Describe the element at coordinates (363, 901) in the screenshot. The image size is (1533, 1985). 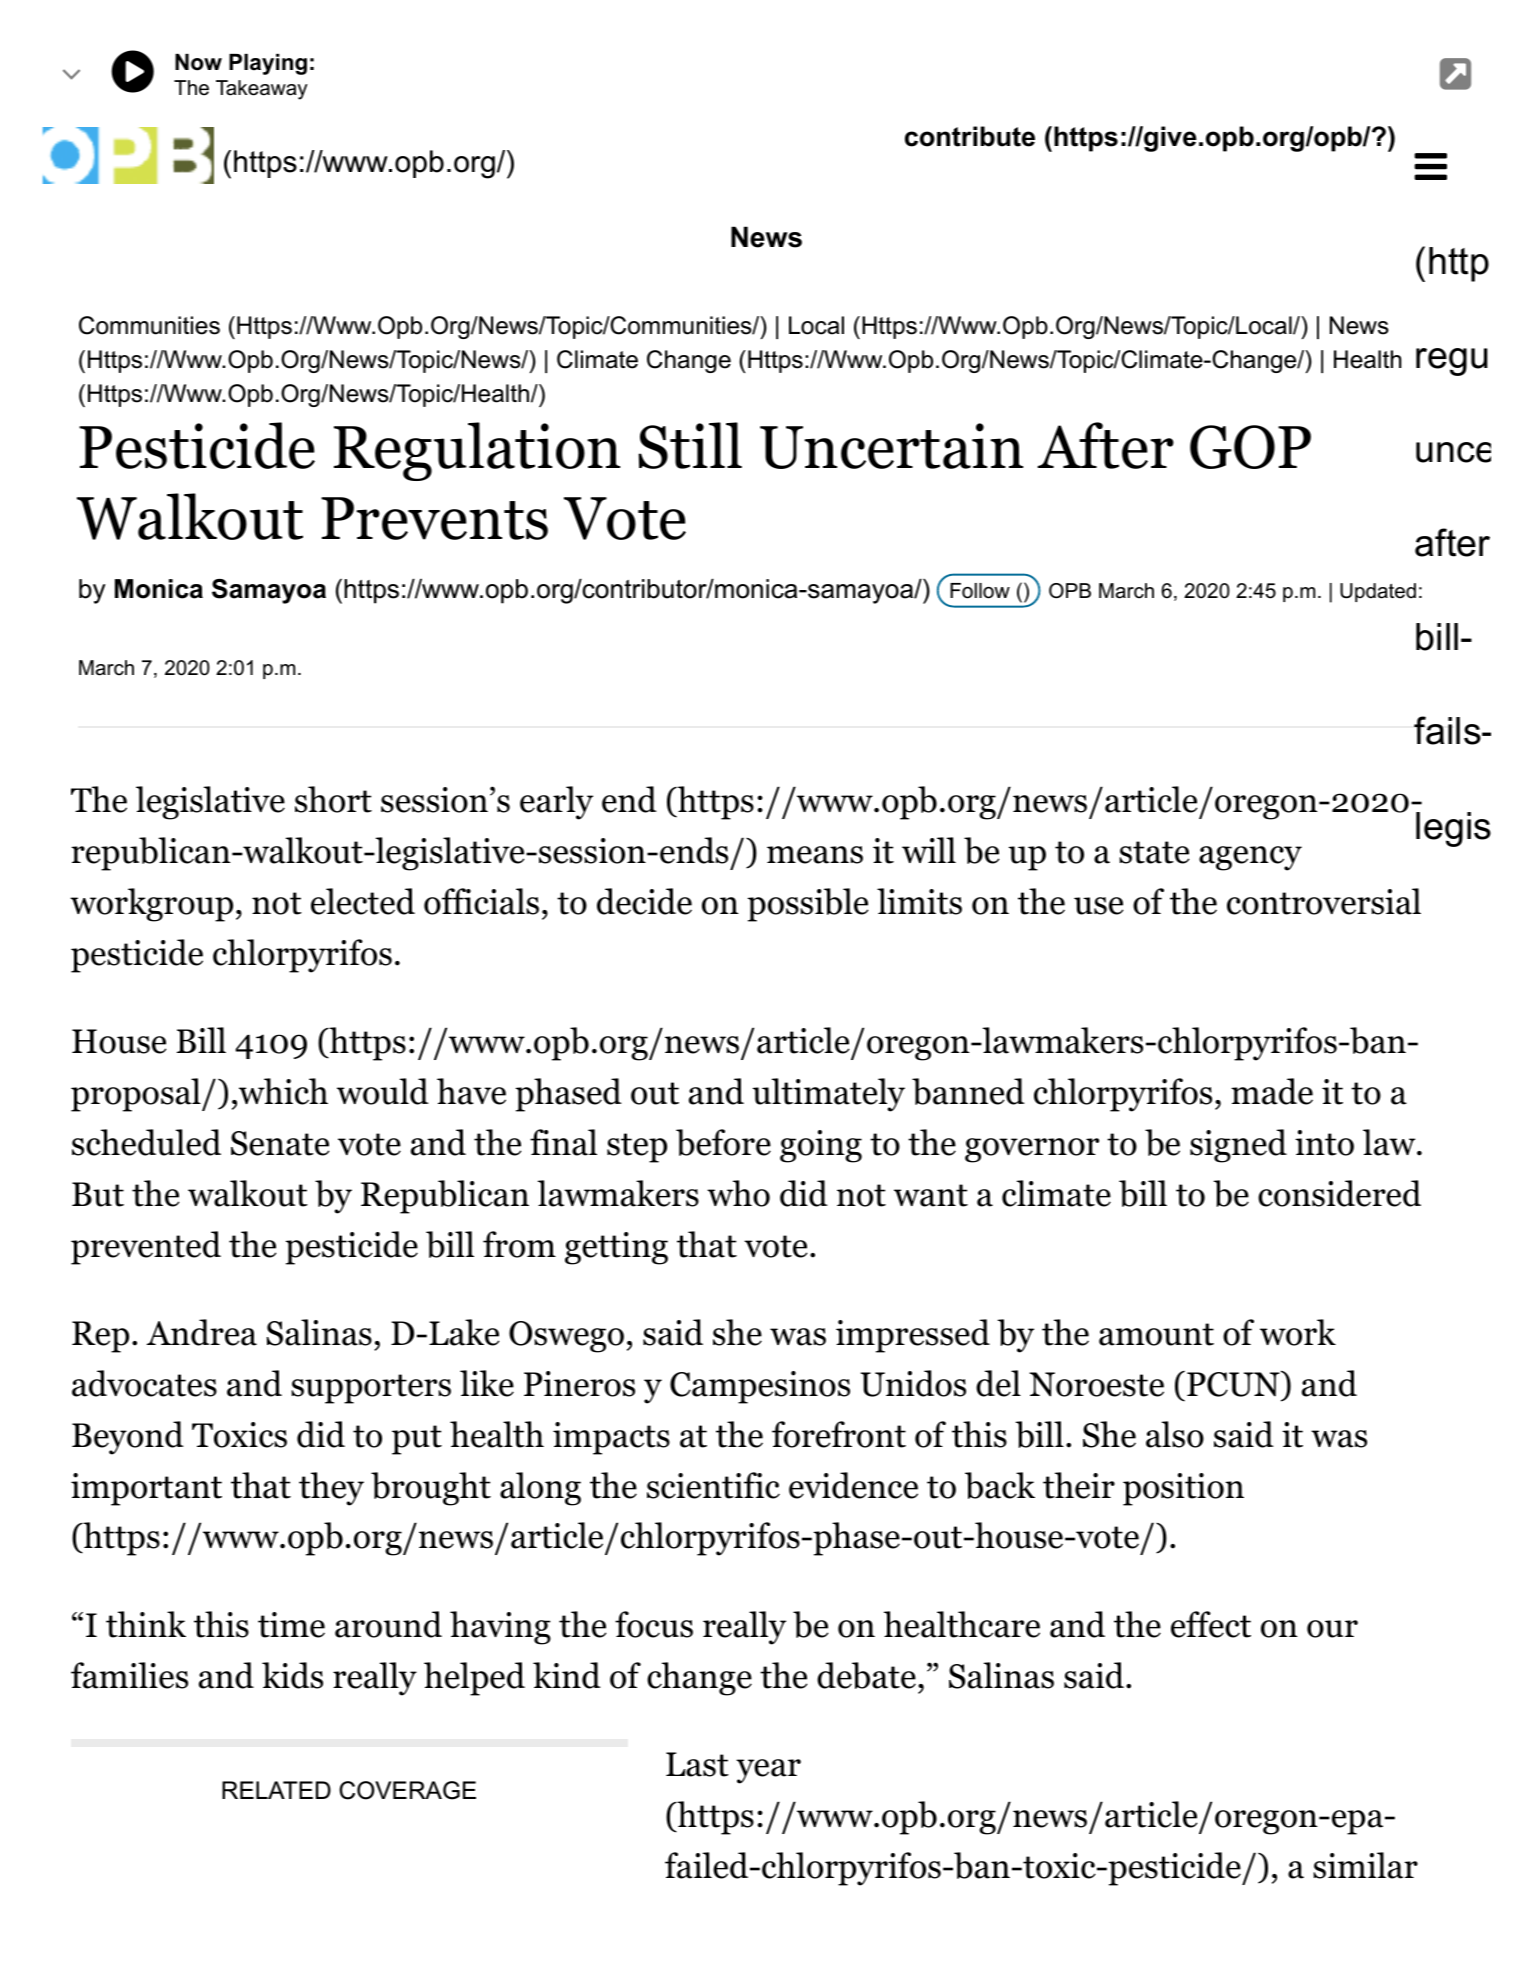
I see `elected` at that location.
